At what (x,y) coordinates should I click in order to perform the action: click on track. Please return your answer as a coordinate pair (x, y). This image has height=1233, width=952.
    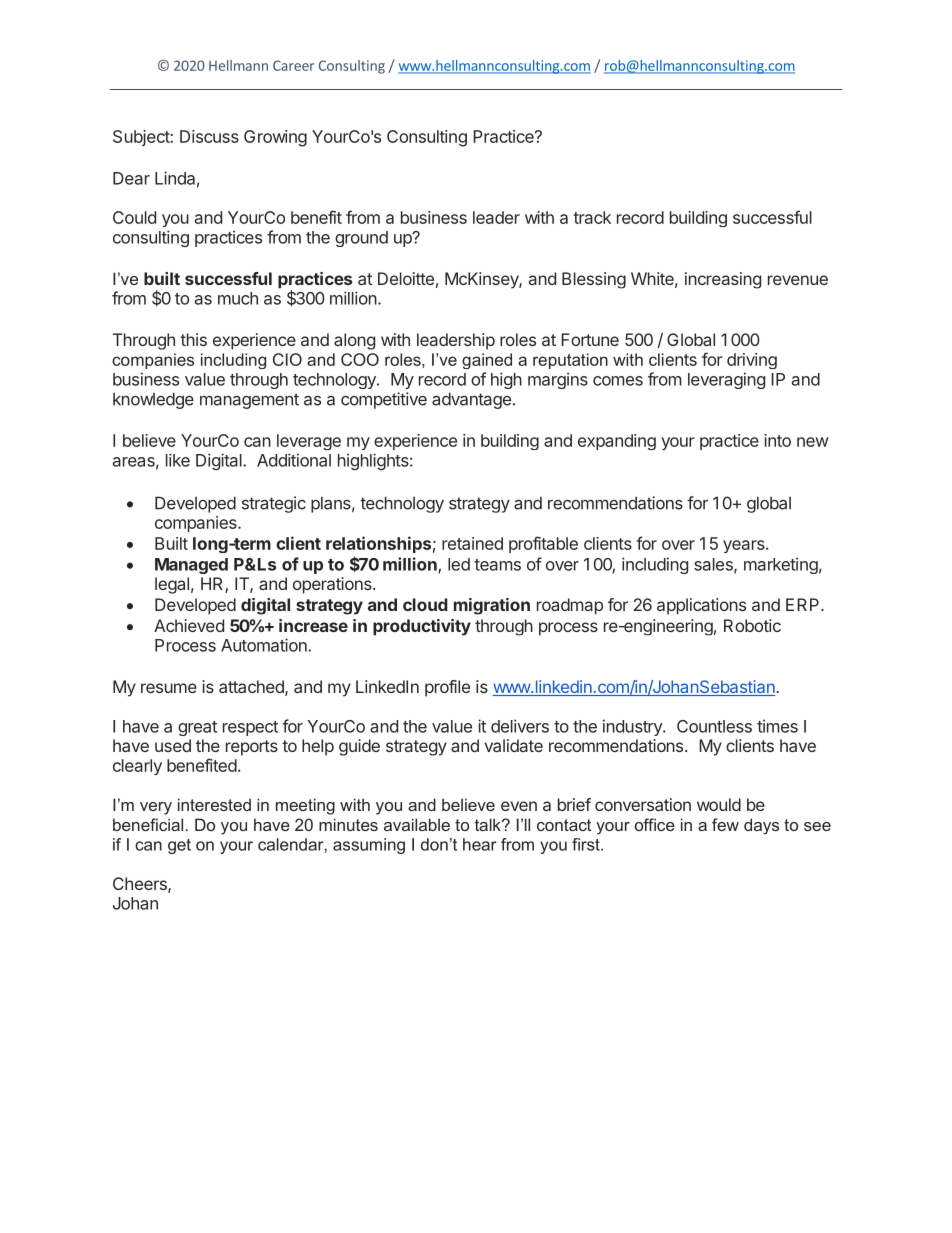
    Looking at the image, I should click on (592, 217).
